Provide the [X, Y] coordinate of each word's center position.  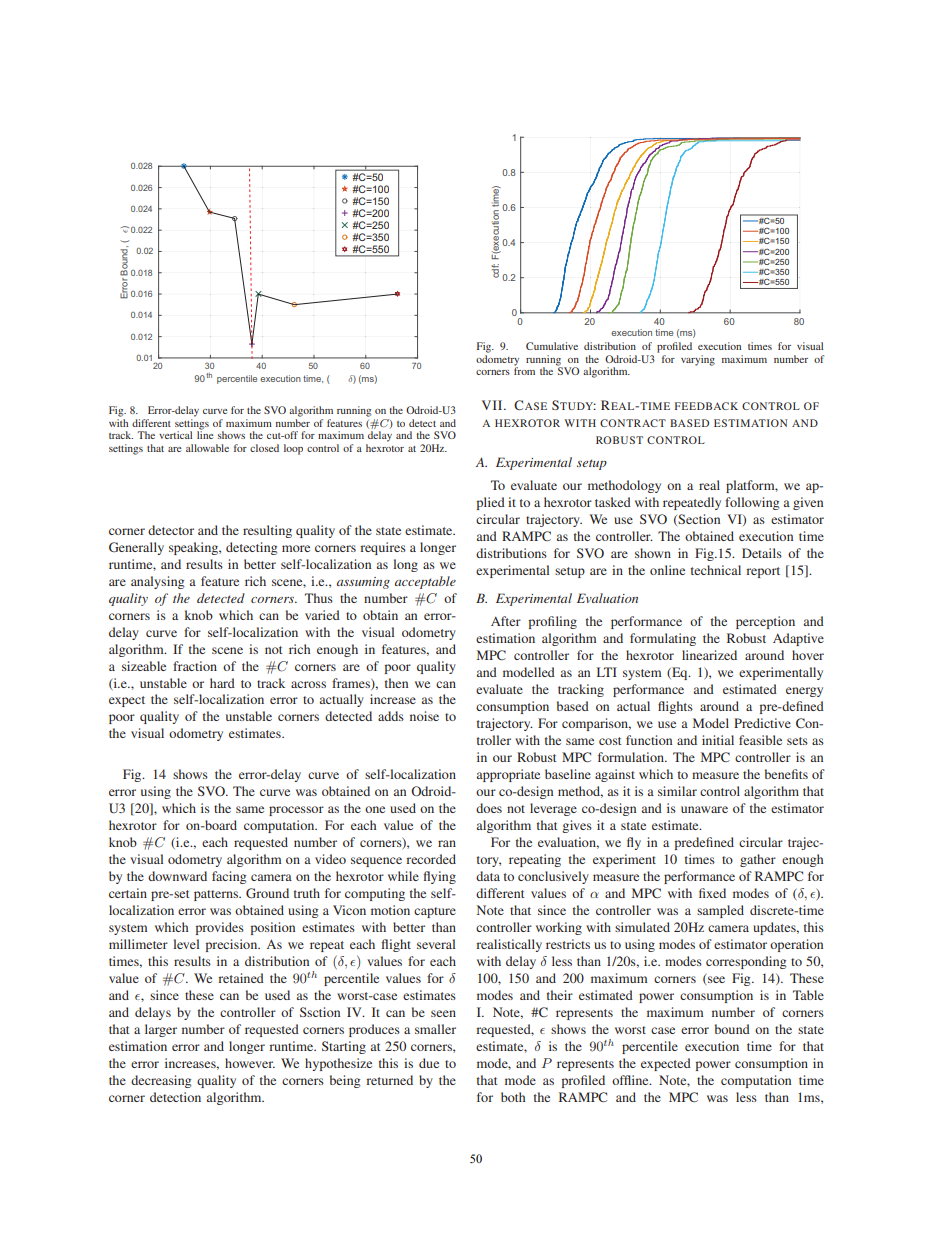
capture [435, 912]
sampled [720, 911]
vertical [175, 435]
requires [383, 548]
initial [718, 740]
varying [698, 360]
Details [762, 553]
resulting [267, 531]
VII [493, 405]
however [250, 1063]
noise [424, 716]
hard [222, 683]
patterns [217, 895]
